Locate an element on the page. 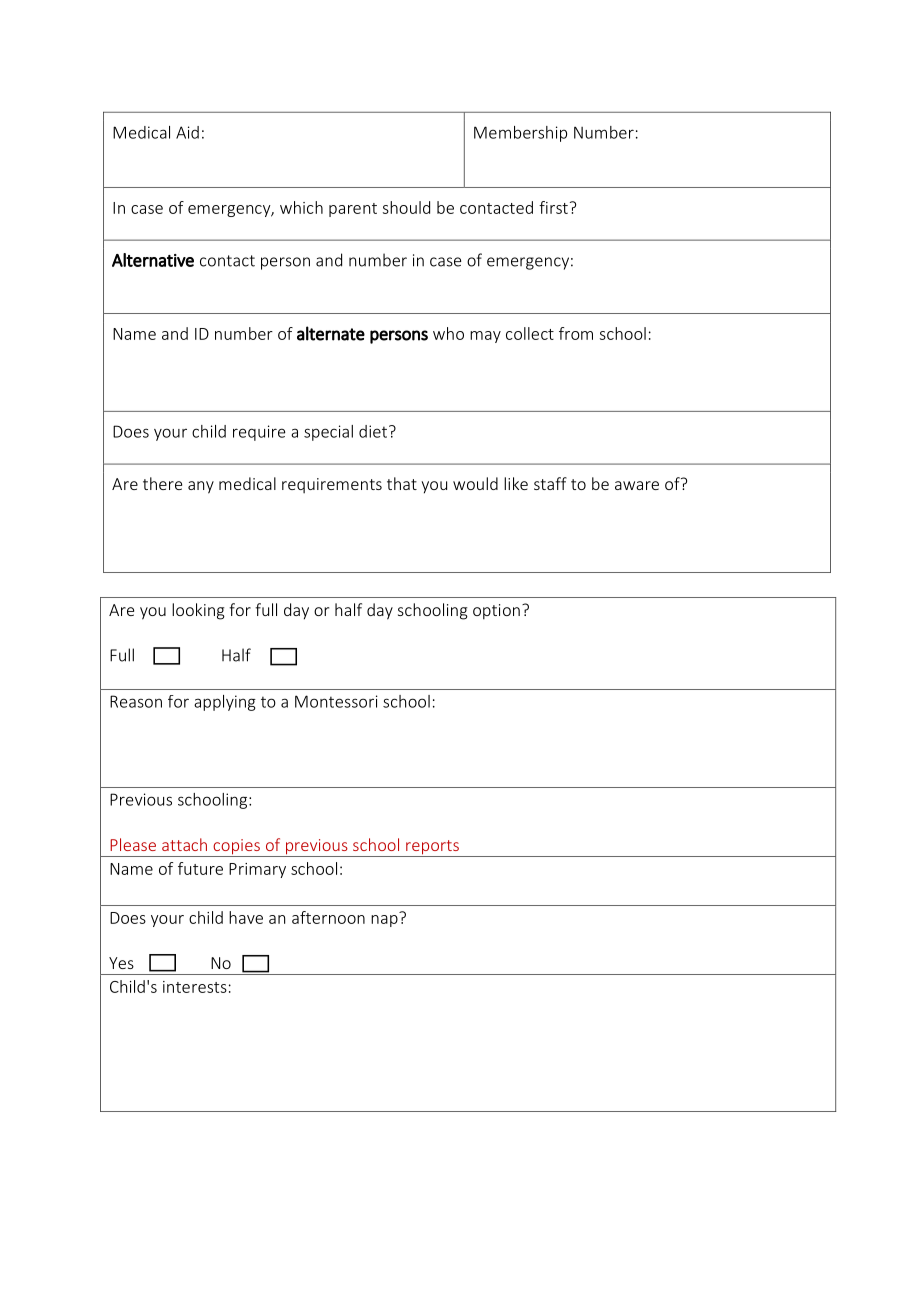  interests is located at coordinates (195, 987).
